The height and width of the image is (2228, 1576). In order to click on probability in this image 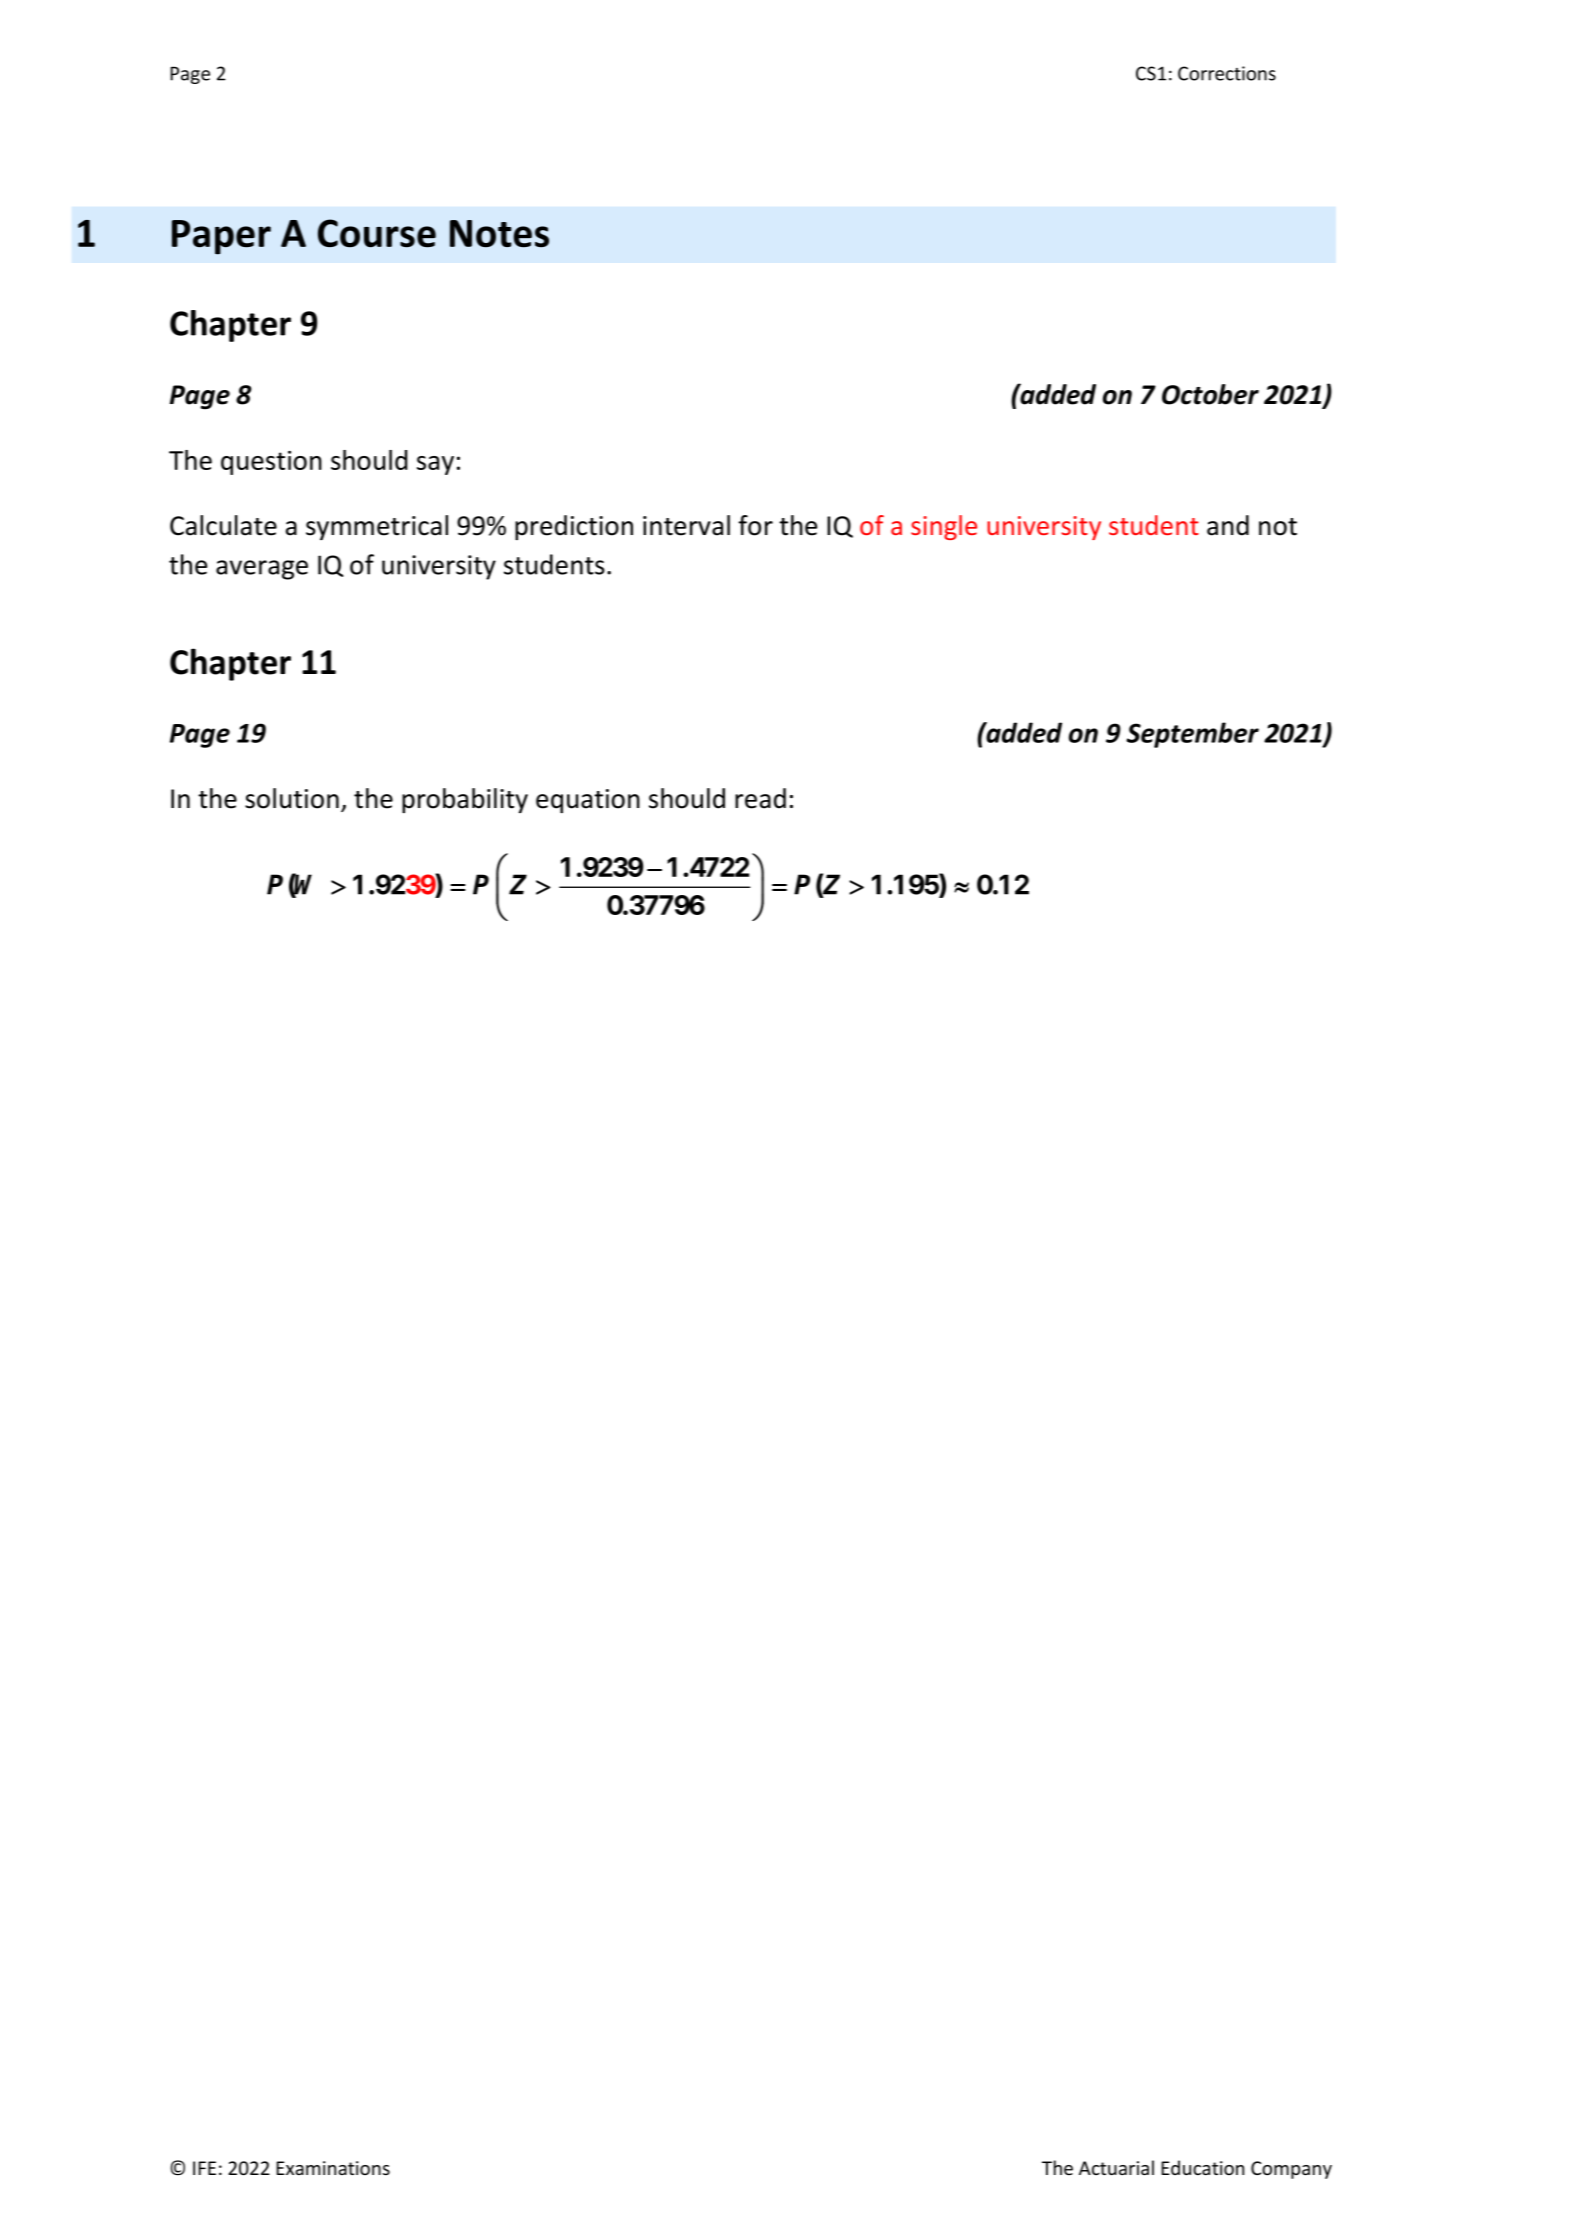, I will do `click(465, 800)`.
